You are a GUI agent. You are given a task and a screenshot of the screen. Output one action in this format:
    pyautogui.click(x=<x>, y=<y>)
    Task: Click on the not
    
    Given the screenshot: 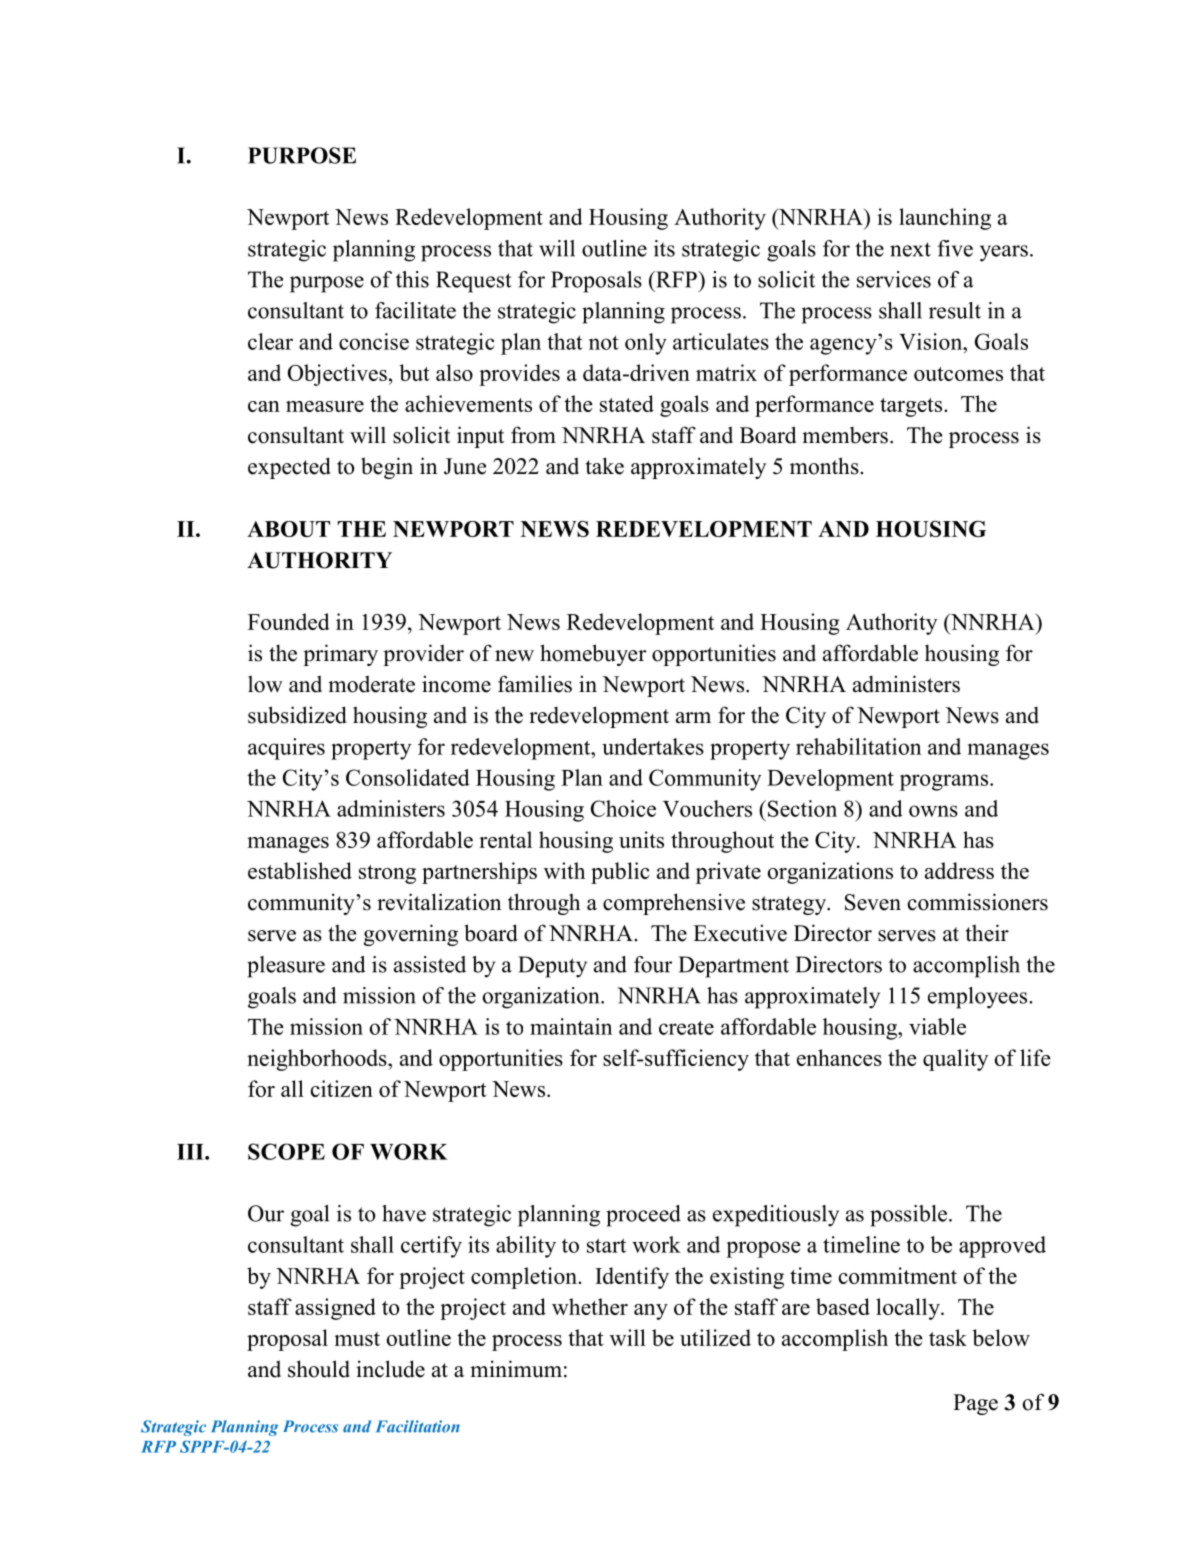 What is the action you would take?
    pyautogui.click(x=604, y=342)
